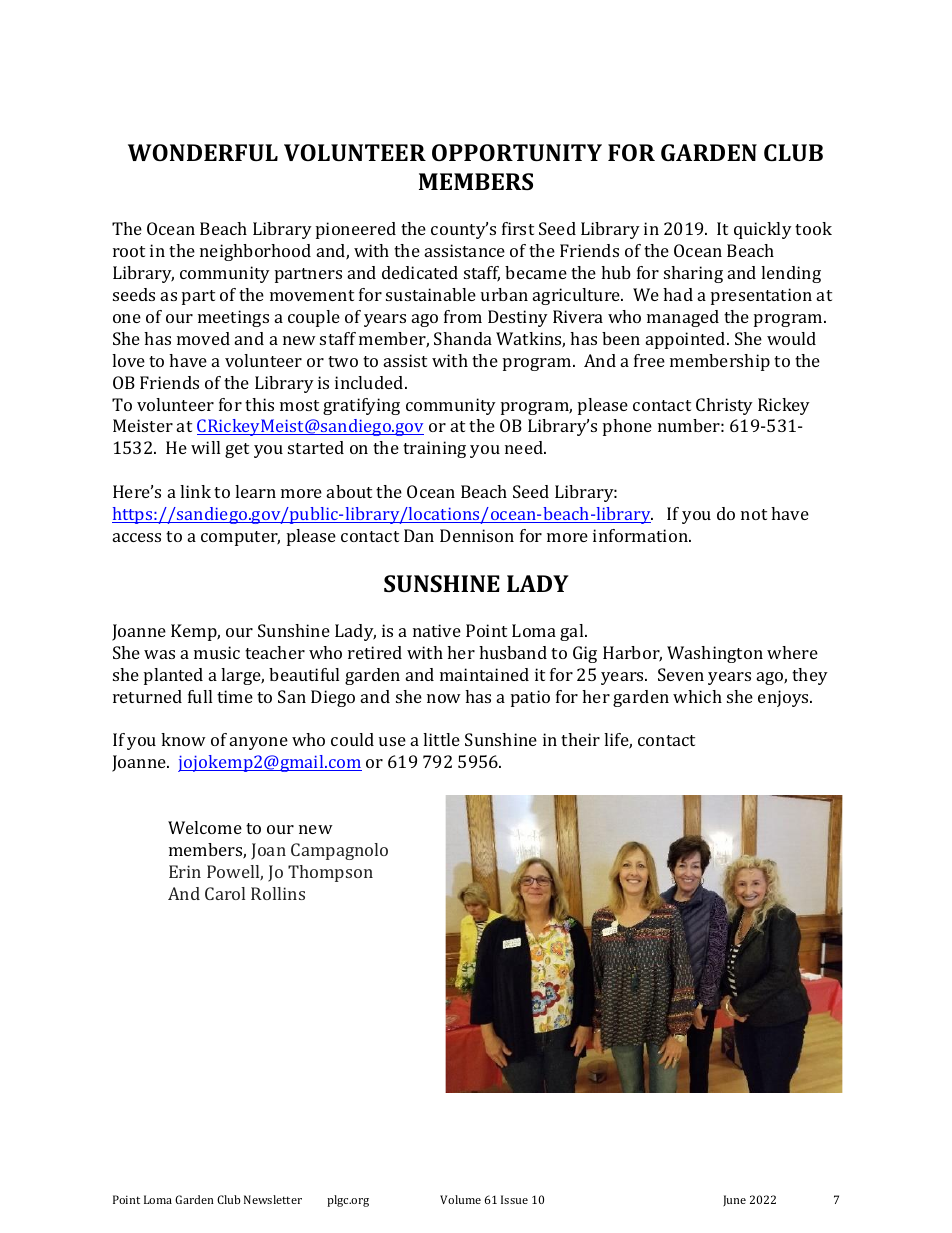 The width and height of the screenshot is (952, 1233). Describe the element at coordinates (724, 406) in the screenshot. I see `Christy` at that location.
